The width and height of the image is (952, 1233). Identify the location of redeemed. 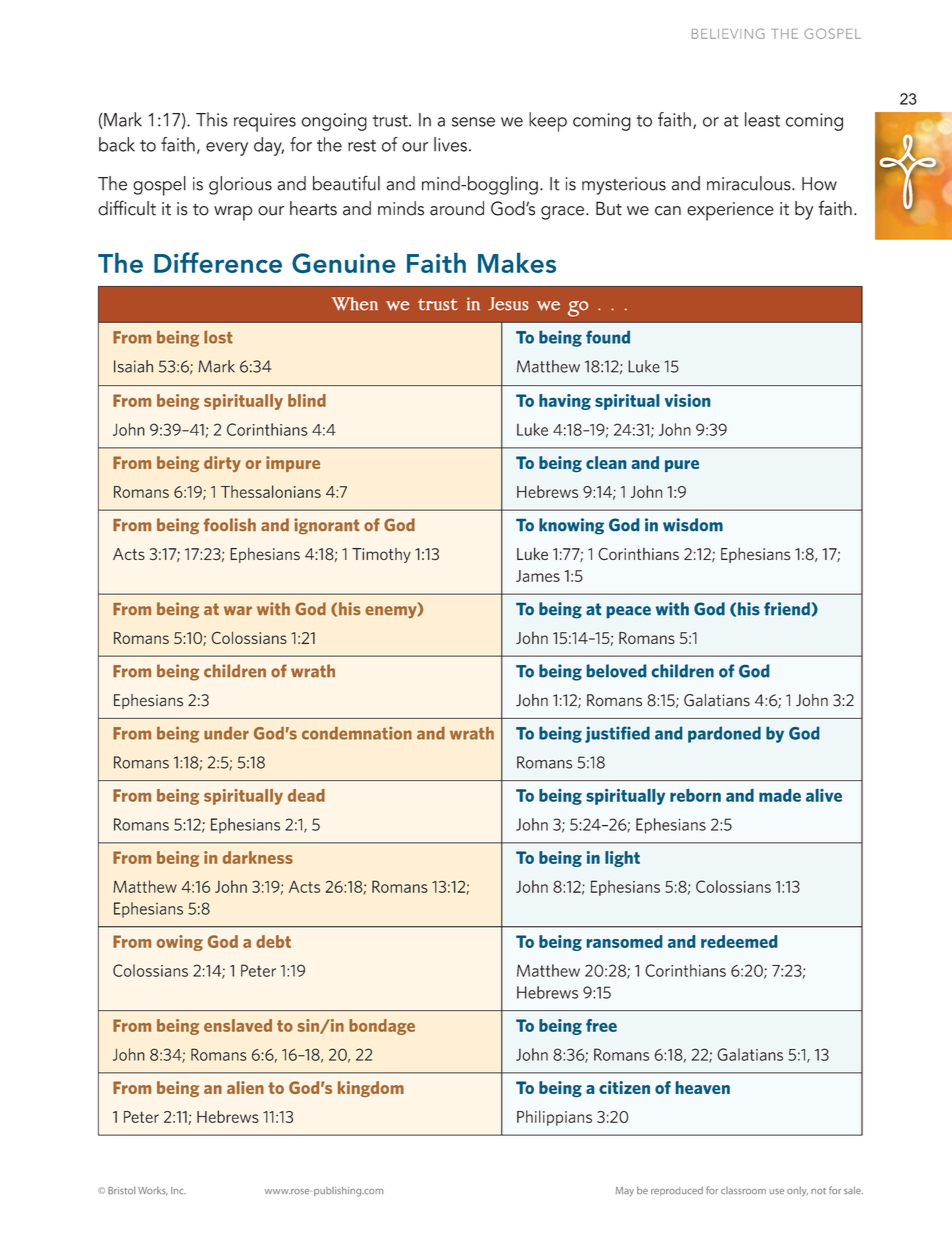
(739, 941).
